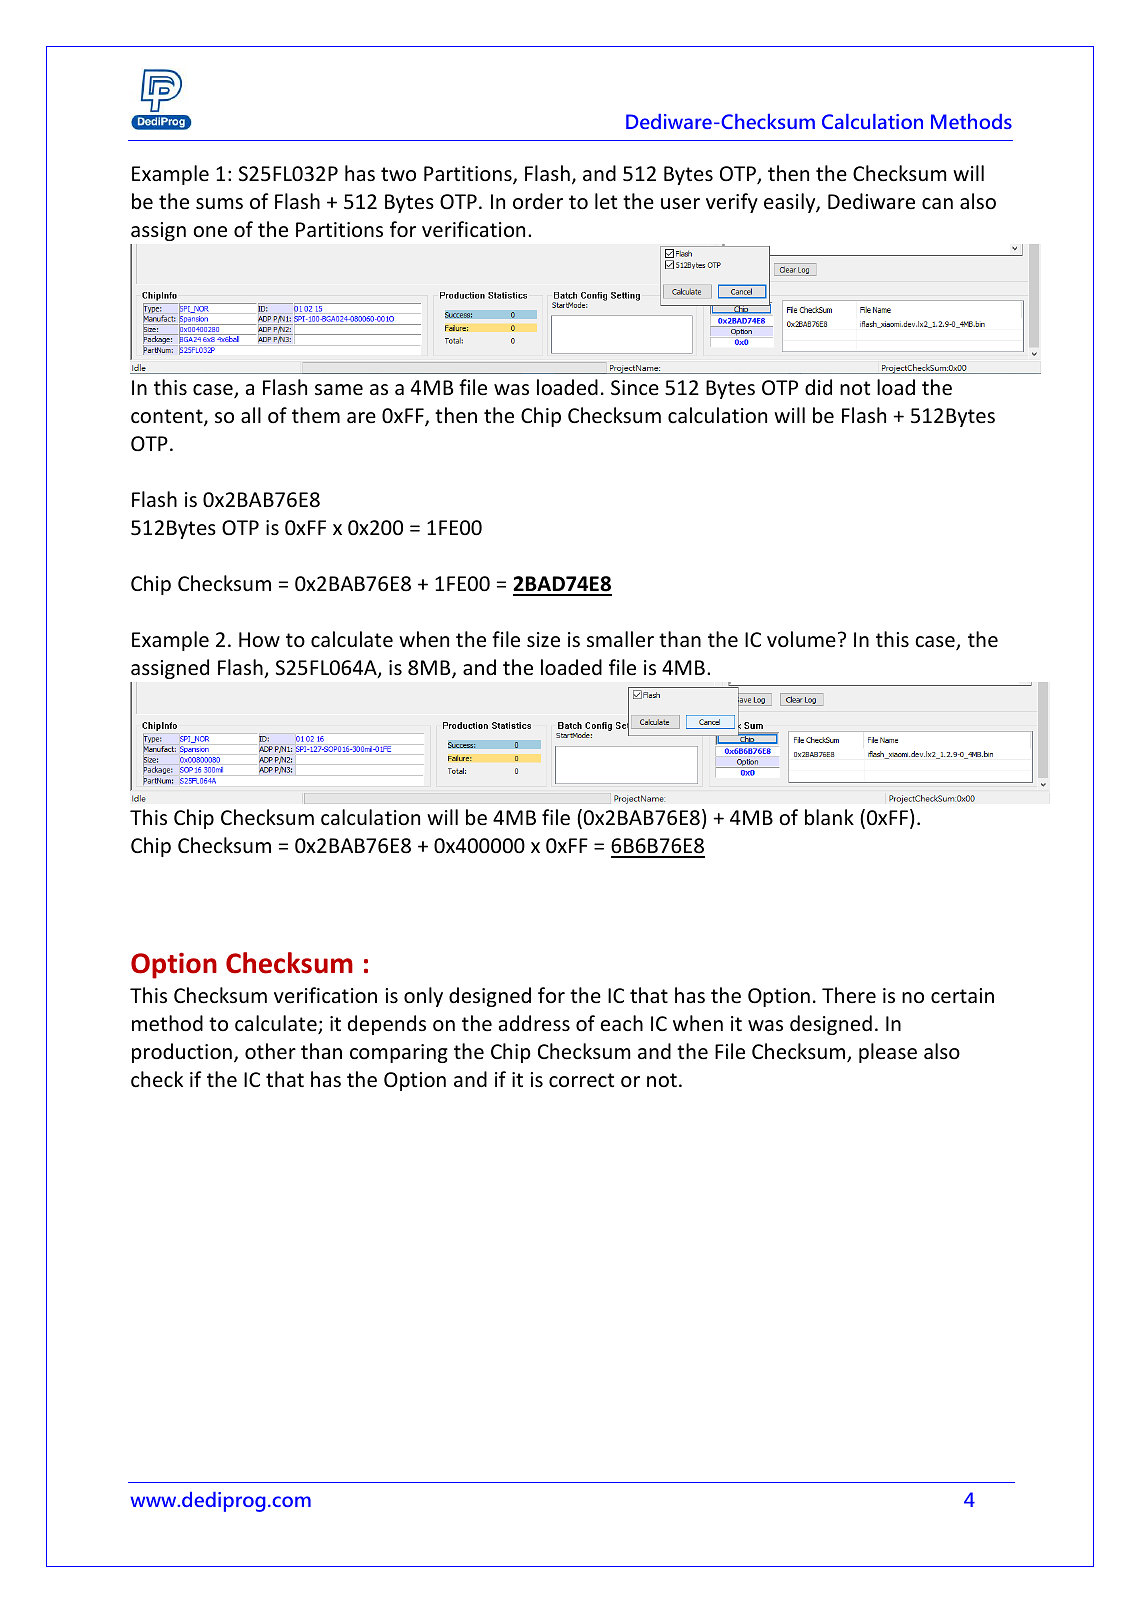 This screenshot has width=1140, height=1613. Describe the element at coordinates (219, 204) in the screenshot. I see `sums` at that location.
